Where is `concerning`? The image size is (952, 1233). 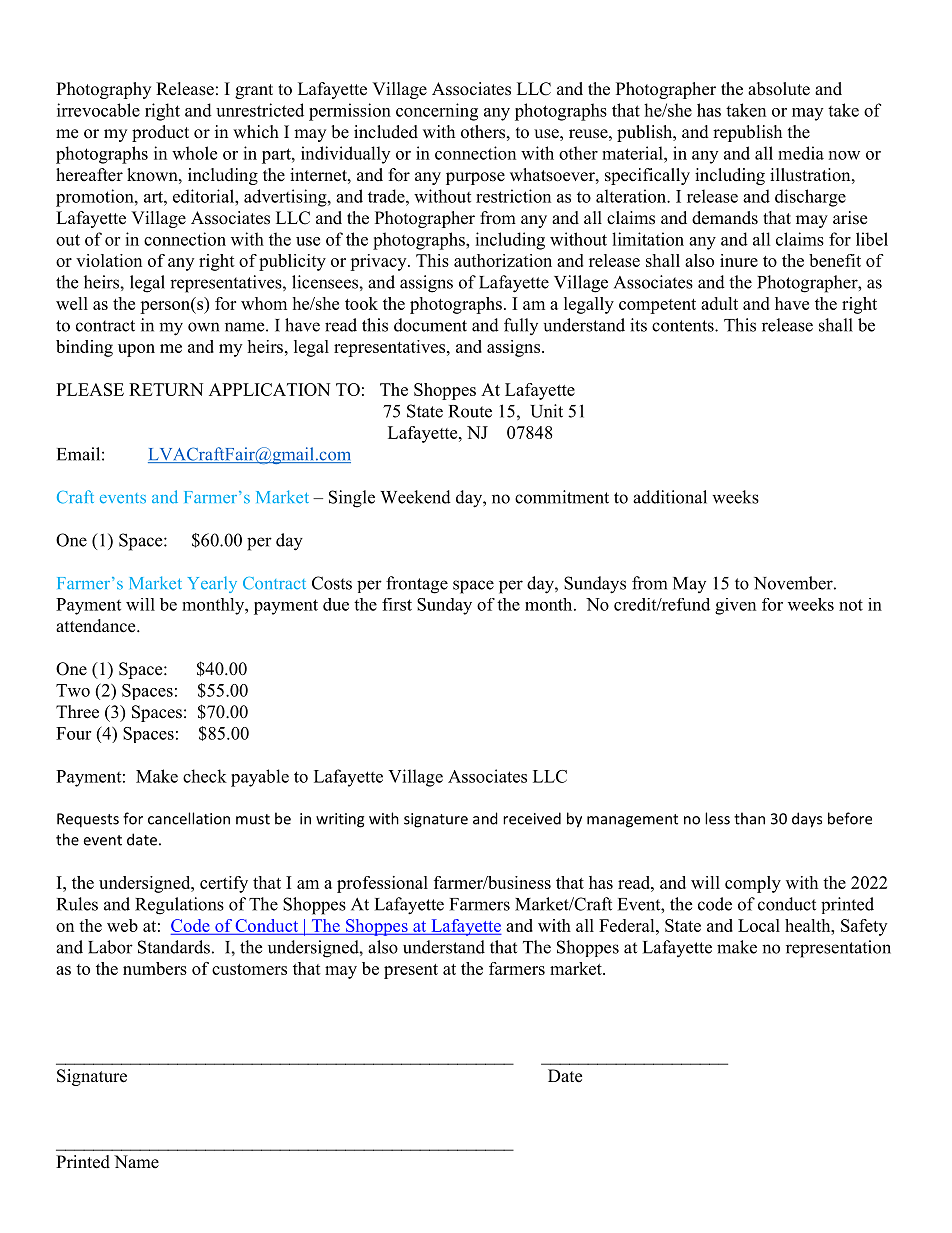 concerning is located at coordinates (437, 112).
